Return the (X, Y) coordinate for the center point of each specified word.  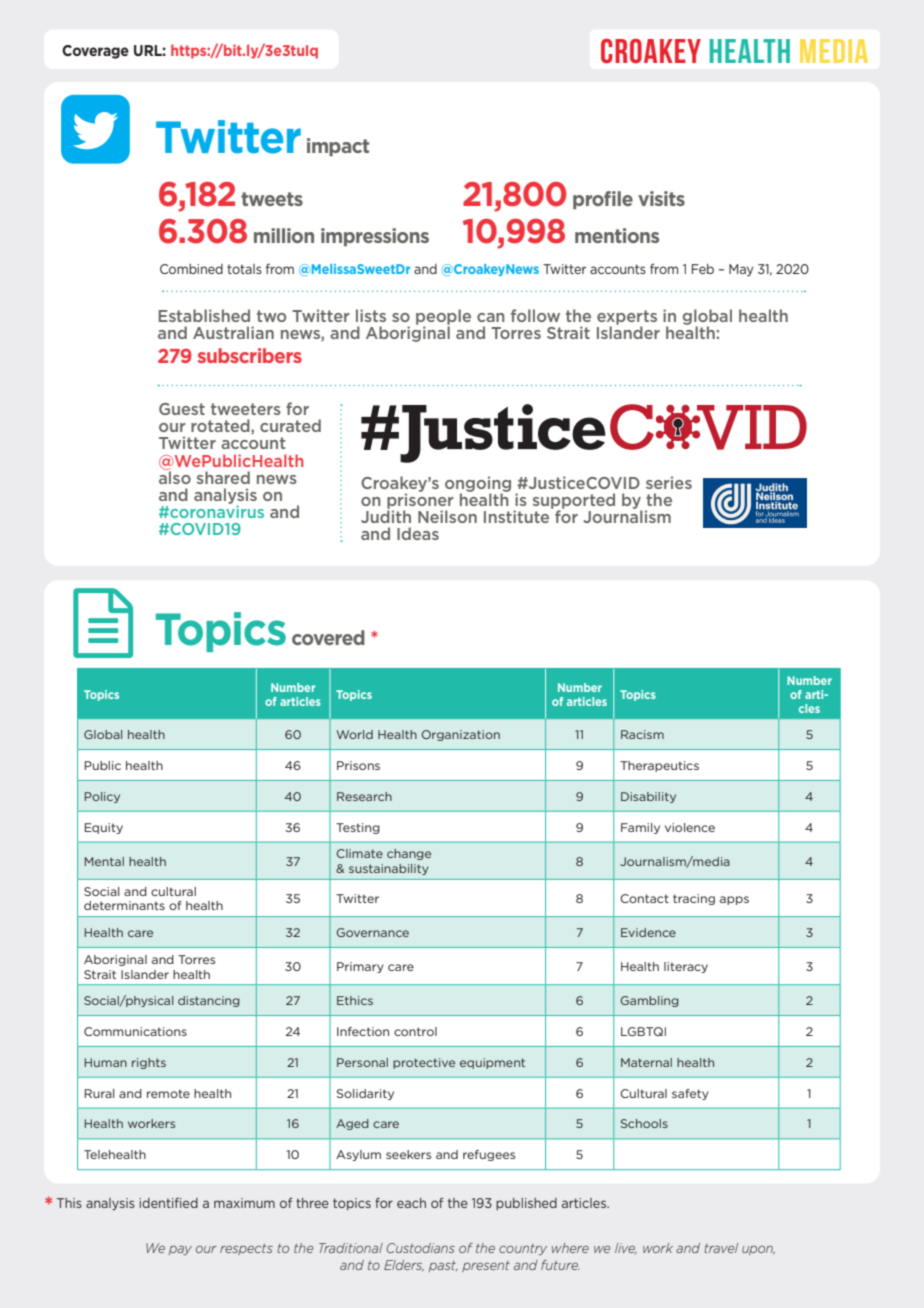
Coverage (95, 52)
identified (168, 1203)
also (175, 476)
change (409, 854)
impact (338, 147)
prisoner (420, 501)
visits (661, 198)
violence (690, 827)
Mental (104, 861)
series (669, 482)
